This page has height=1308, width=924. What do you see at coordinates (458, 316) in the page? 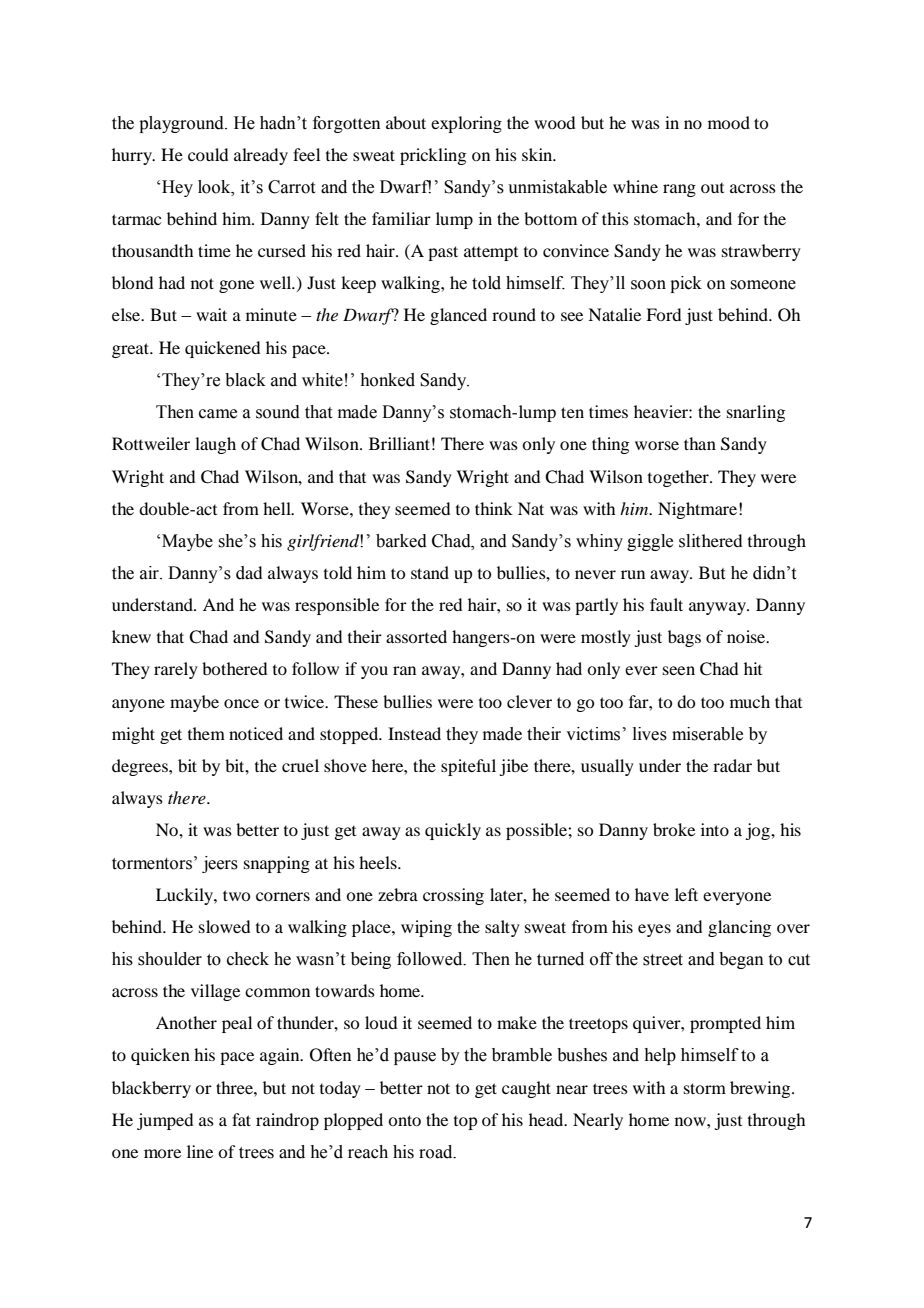
I see `glanced` at bounding box center [458, 316].
